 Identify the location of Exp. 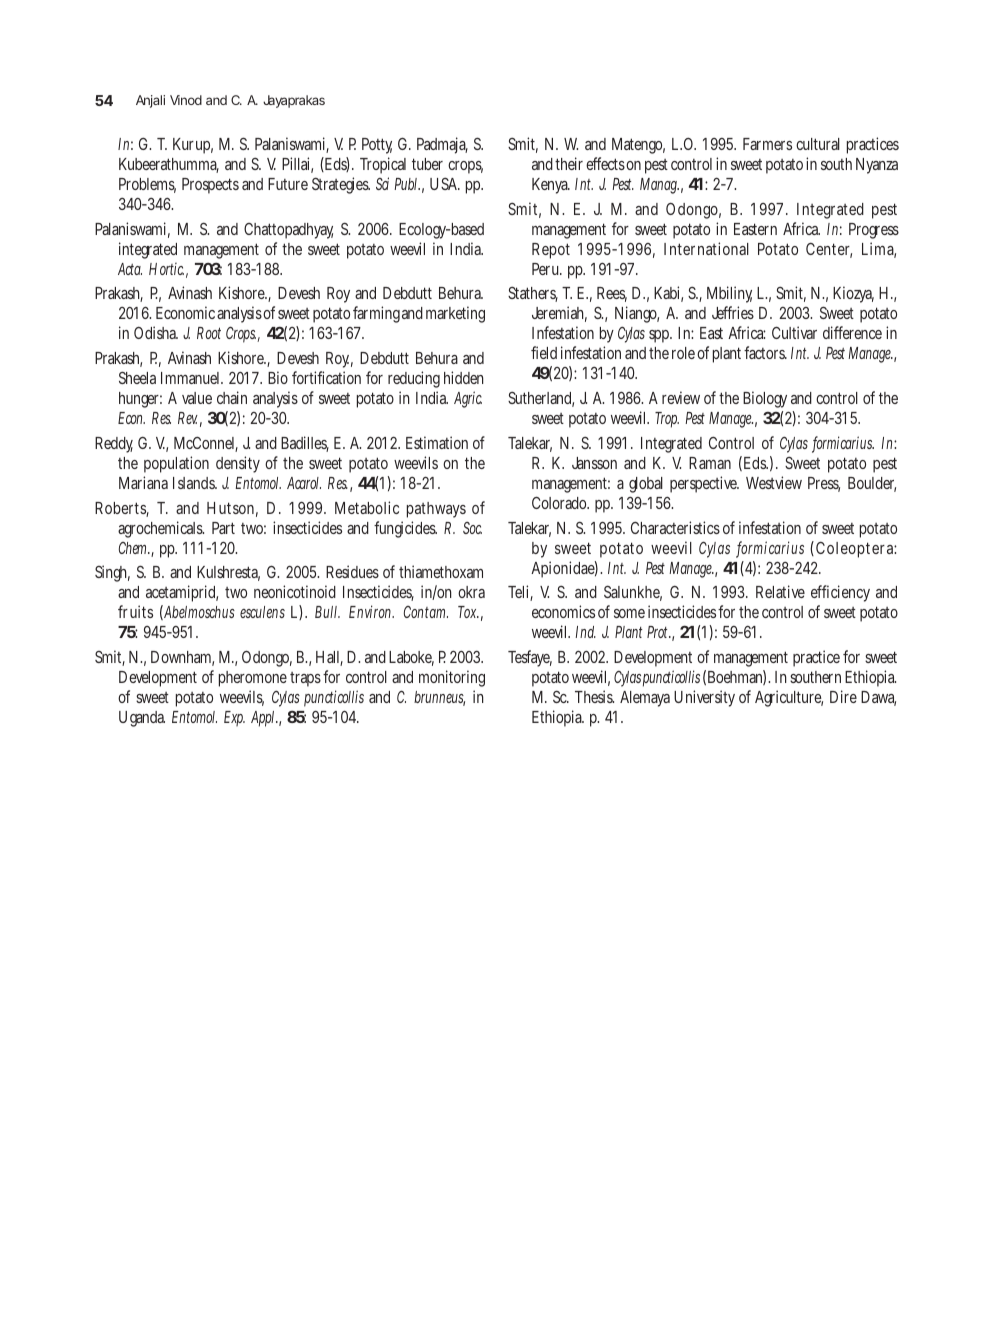
(234, 718).
